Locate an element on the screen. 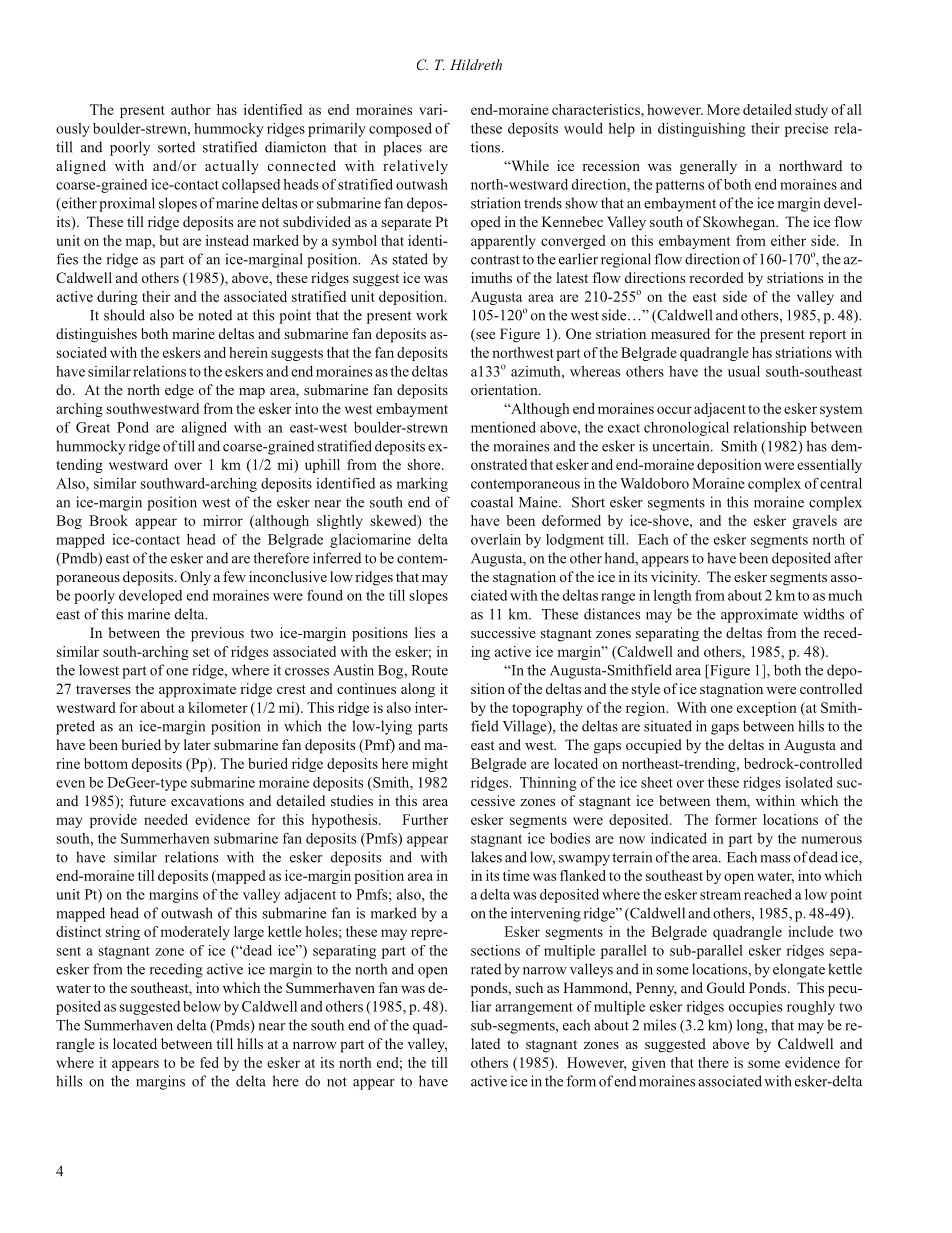 The width and height of the screenshot is (952, 1233). var is located at coordinates (429, 111).
